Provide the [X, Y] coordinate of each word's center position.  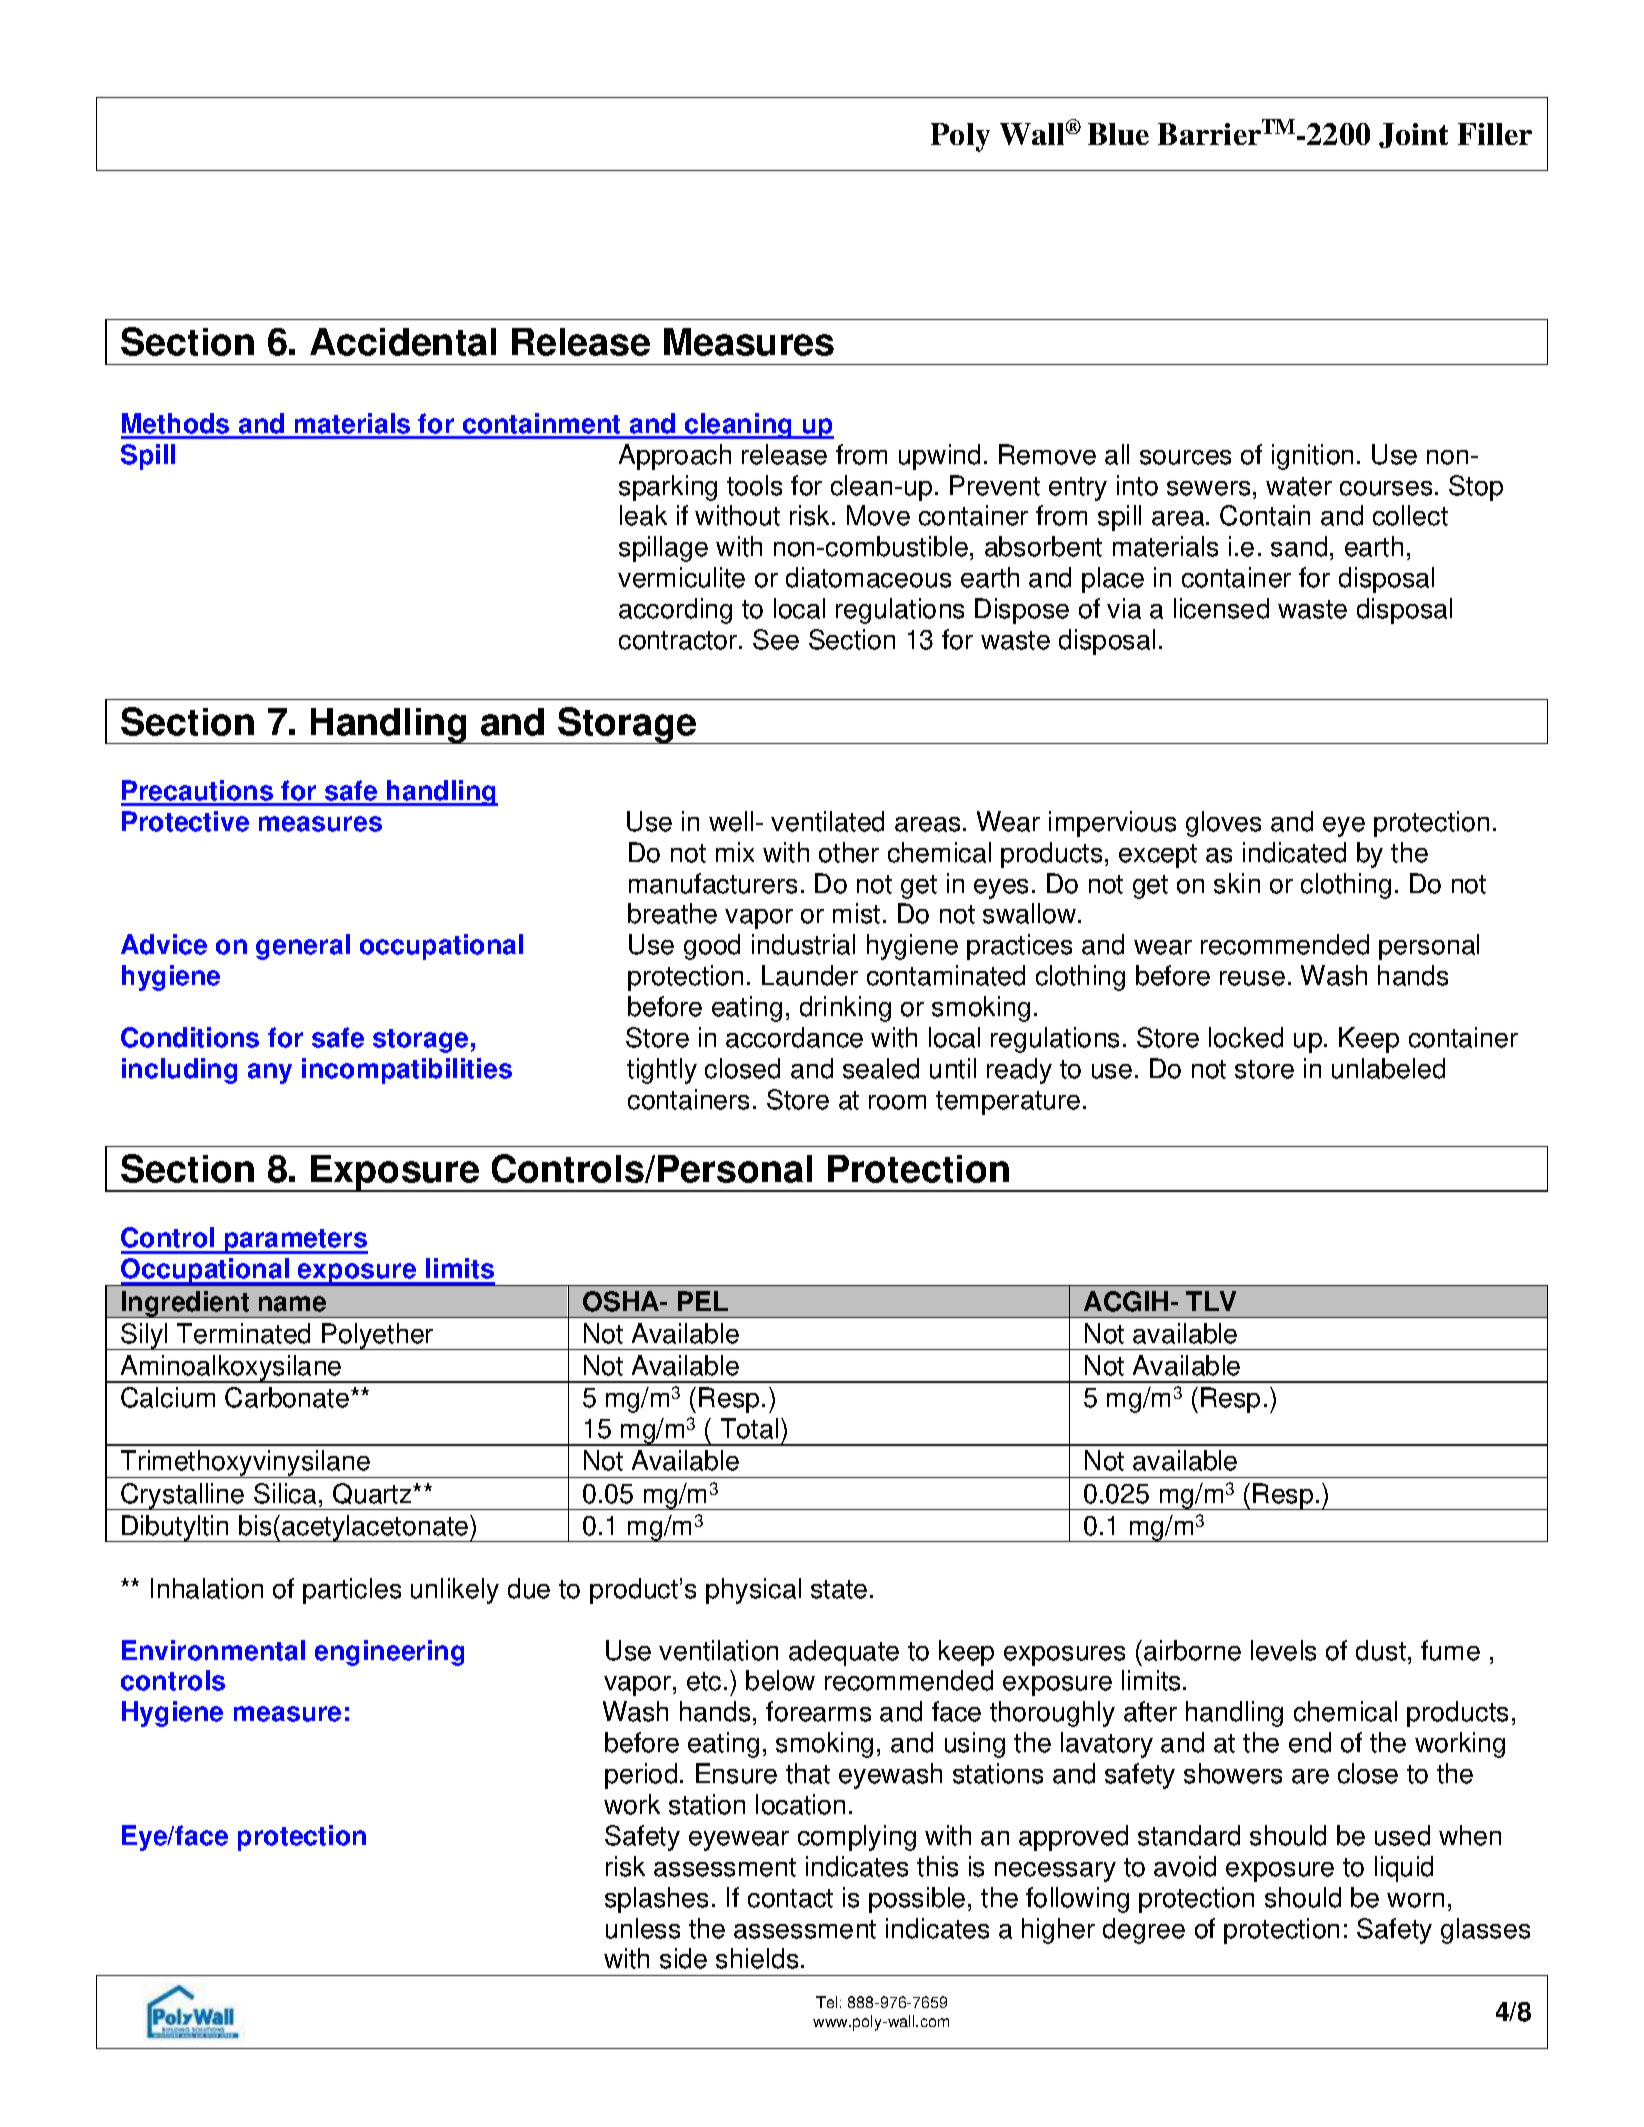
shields [757, 1958]
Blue [1118, 134]
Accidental [403, 342]
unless [643, 1928]
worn [1415, 1900]
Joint [1413, 135]
